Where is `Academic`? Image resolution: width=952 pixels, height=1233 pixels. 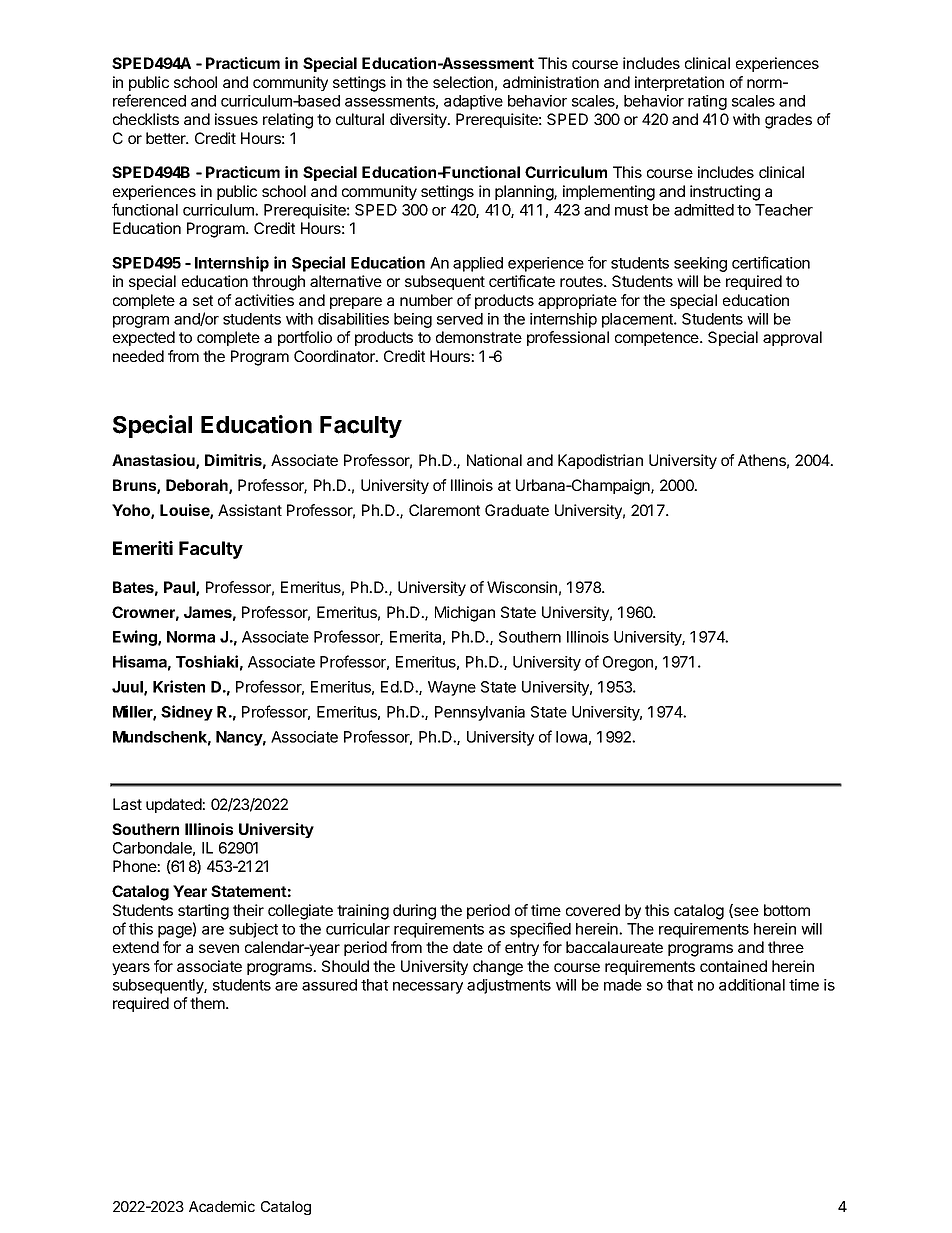
Academic is located at coordinates (222, 1206).
